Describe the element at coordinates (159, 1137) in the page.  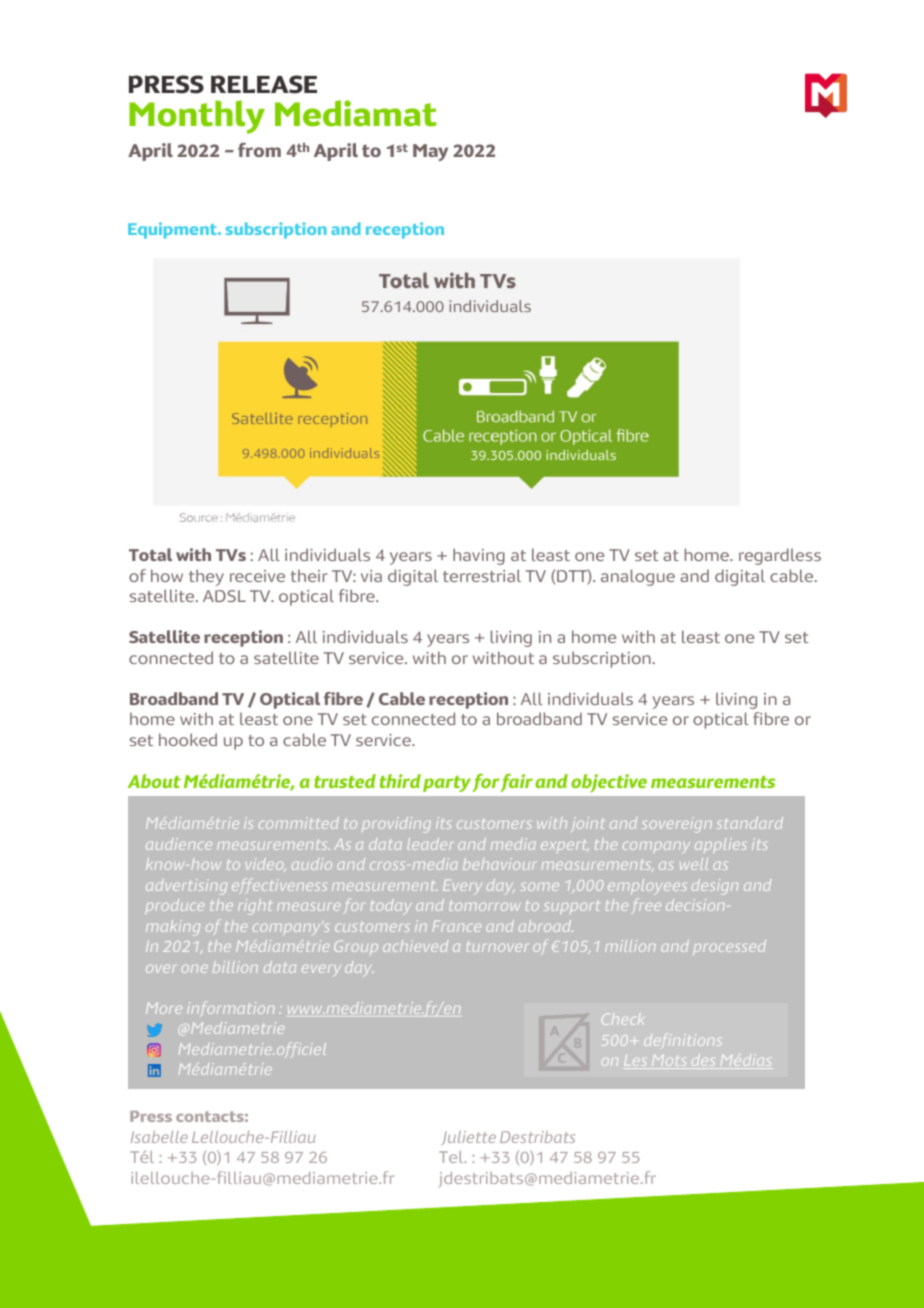
I see `Isabelle` at that location.
